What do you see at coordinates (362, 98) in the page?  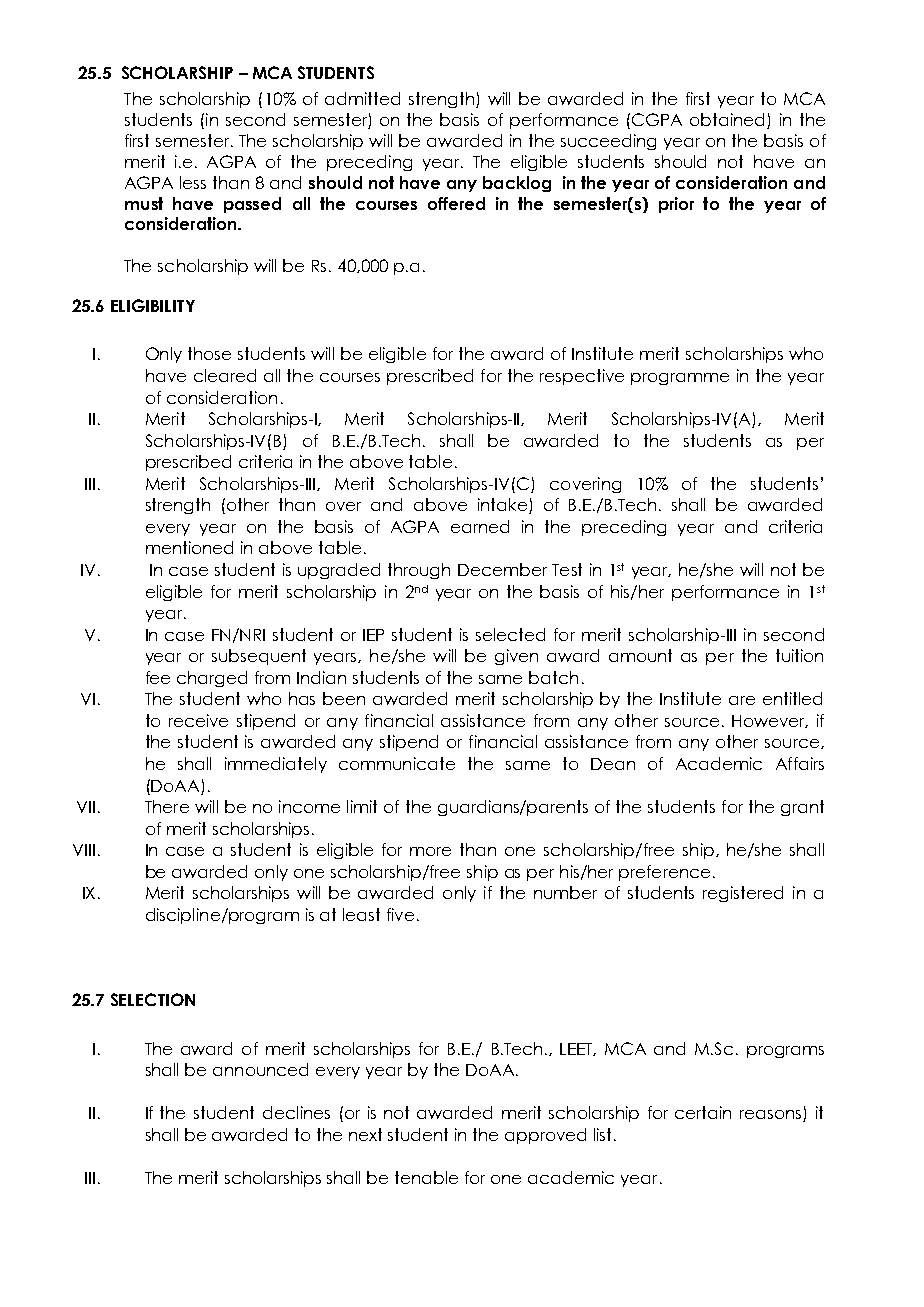 I see `admitted` at bounding box center [362, 98].
